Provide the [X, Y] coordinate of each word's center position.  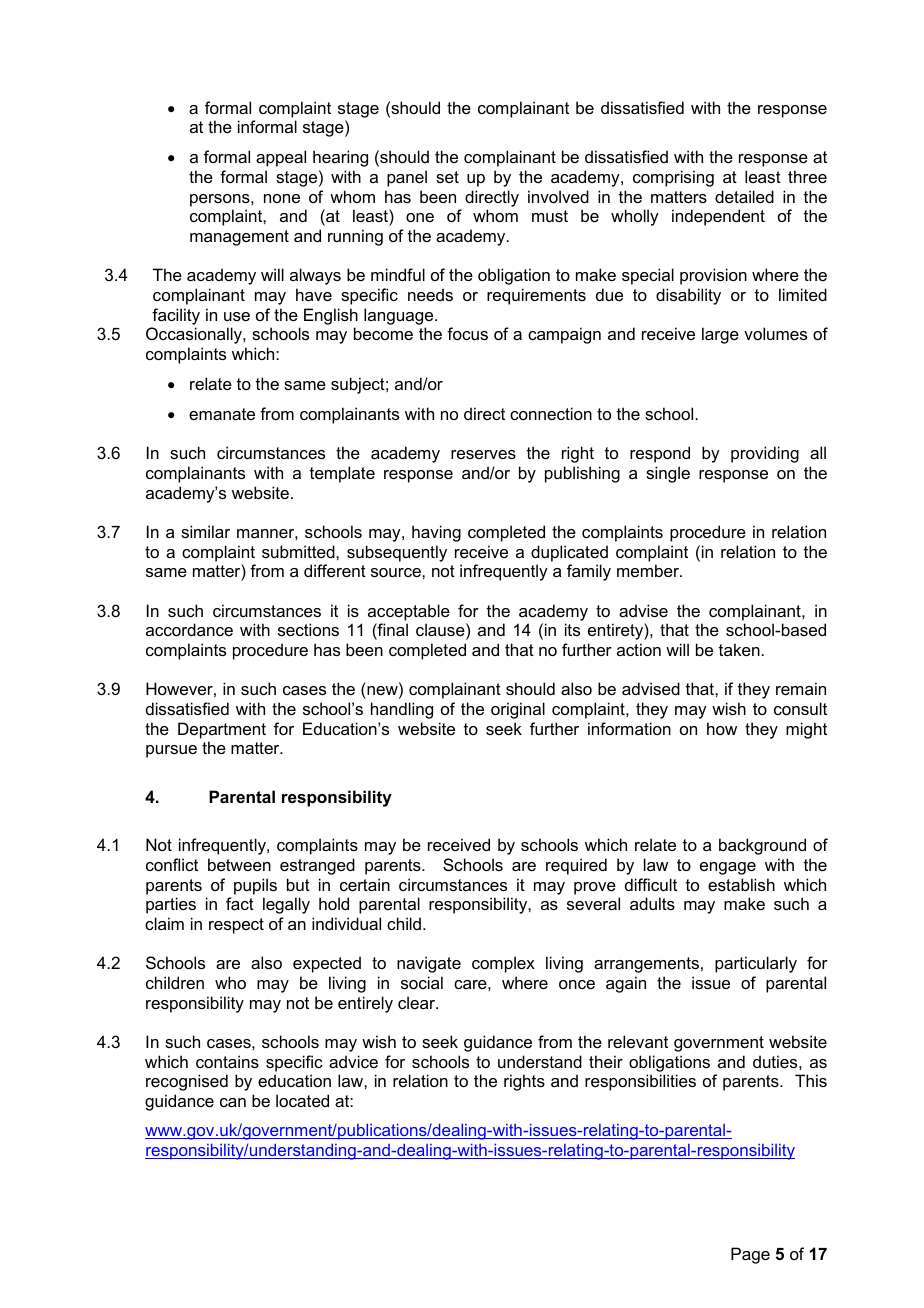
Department [222, 730]
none [282, 198]
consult [800, 708]
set [447, 177]
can [233, 1102]
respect [236, 926]
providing [765, 454]
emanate [222, 414]
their [606, 1061]
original [518, 710]
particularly [756, 964]
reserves [483, 454]
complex [503, 964]
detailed [744, 196]
